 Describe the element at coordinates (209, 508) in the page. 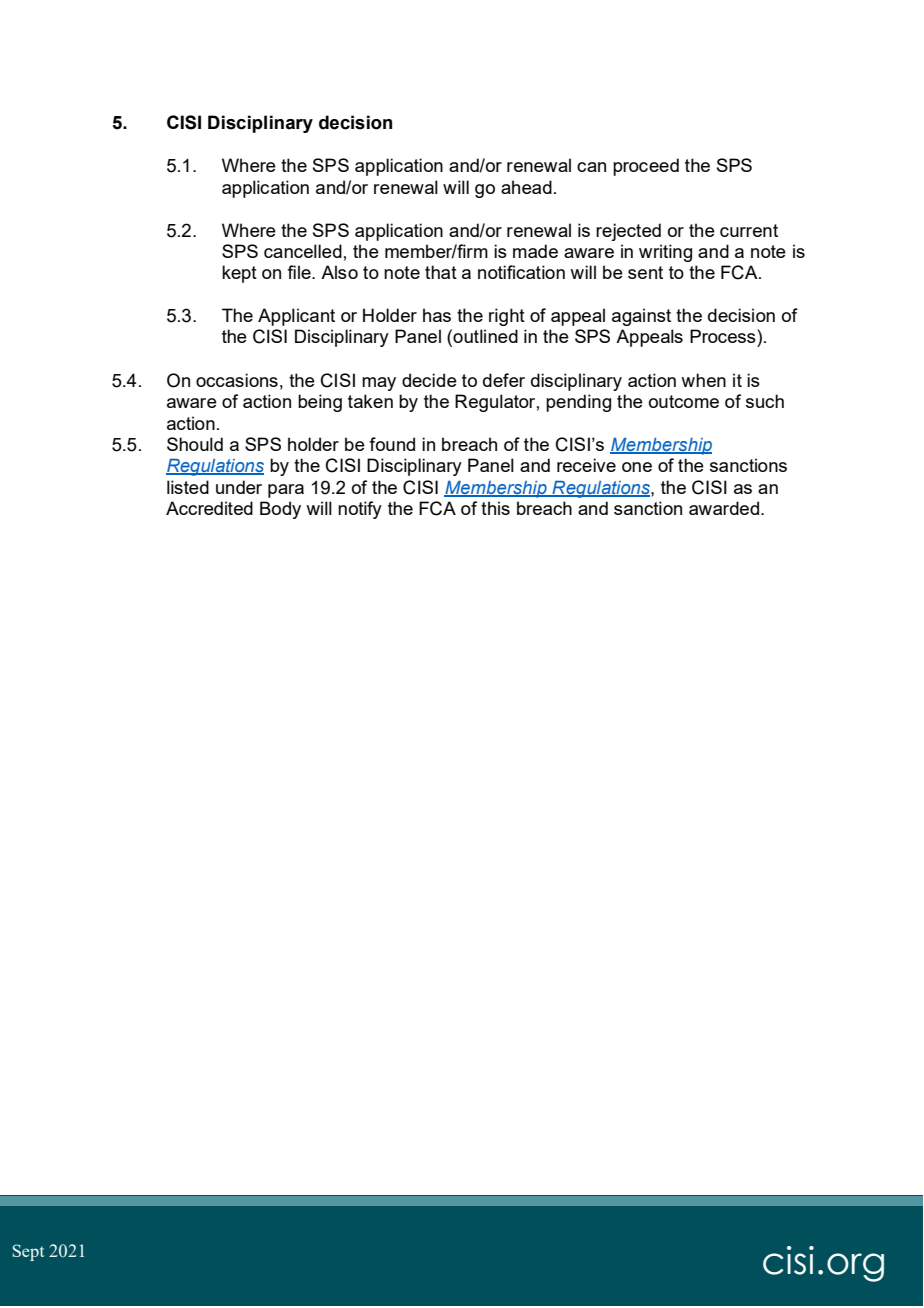

I see `Accredited` at that location.
